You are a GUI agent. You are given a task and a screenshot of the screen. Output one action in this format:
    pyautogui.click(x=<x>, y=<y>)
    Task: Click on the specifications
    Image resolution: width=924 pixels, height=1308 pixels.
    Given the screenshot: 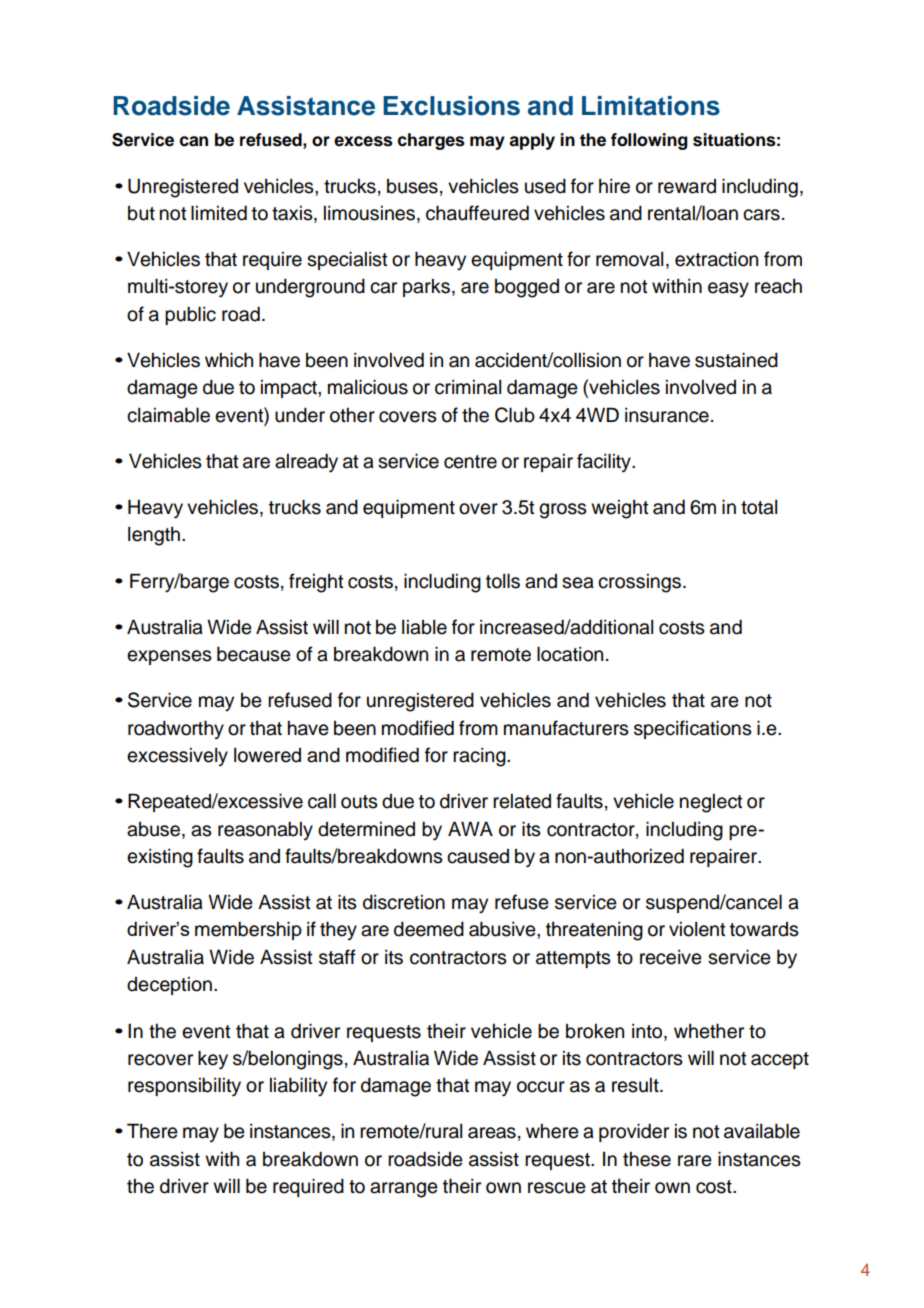 What is the action you would take?
    pyautogui.click(x=693, y=729)
